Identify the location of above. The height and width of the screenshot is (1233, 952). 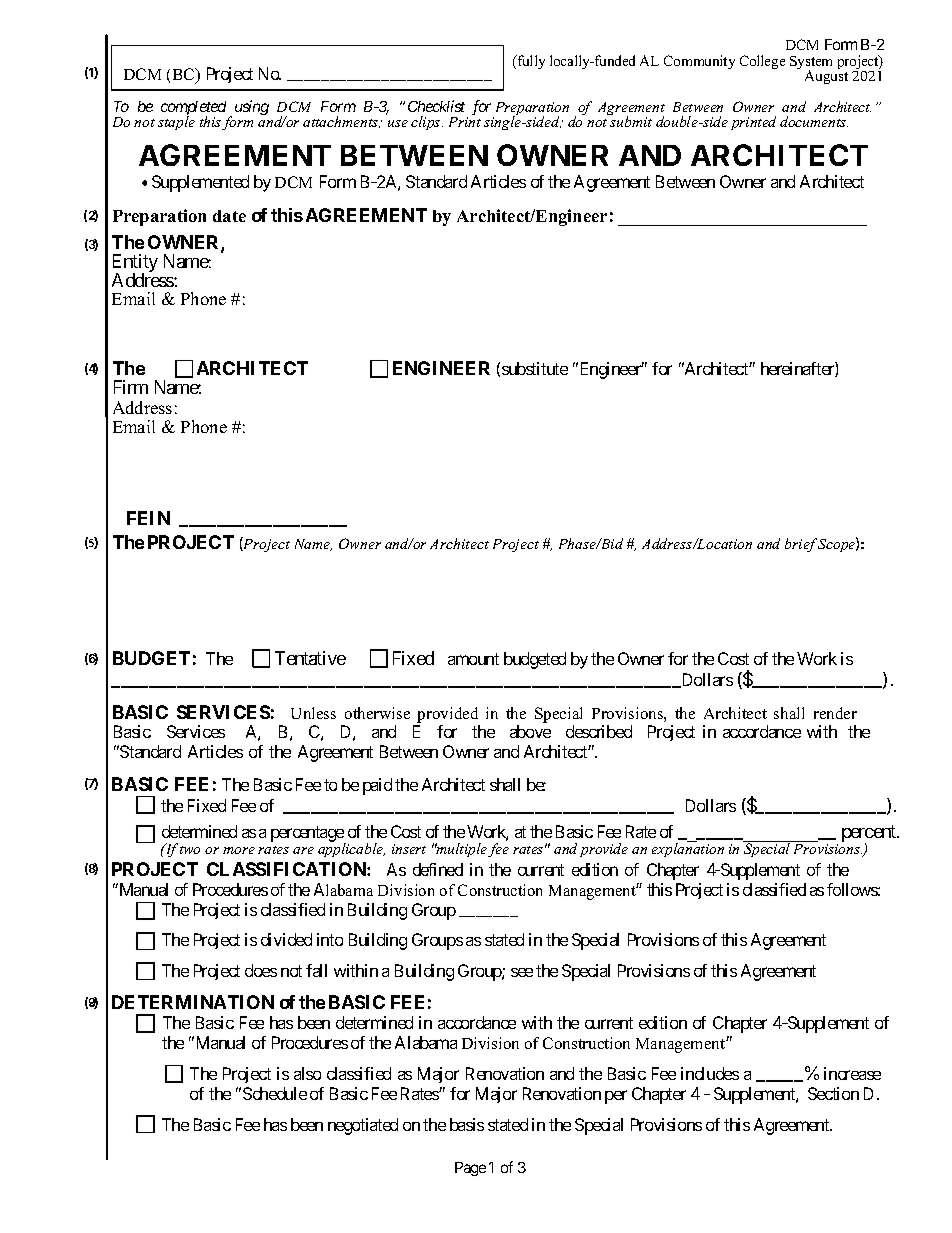
(530, 731).
